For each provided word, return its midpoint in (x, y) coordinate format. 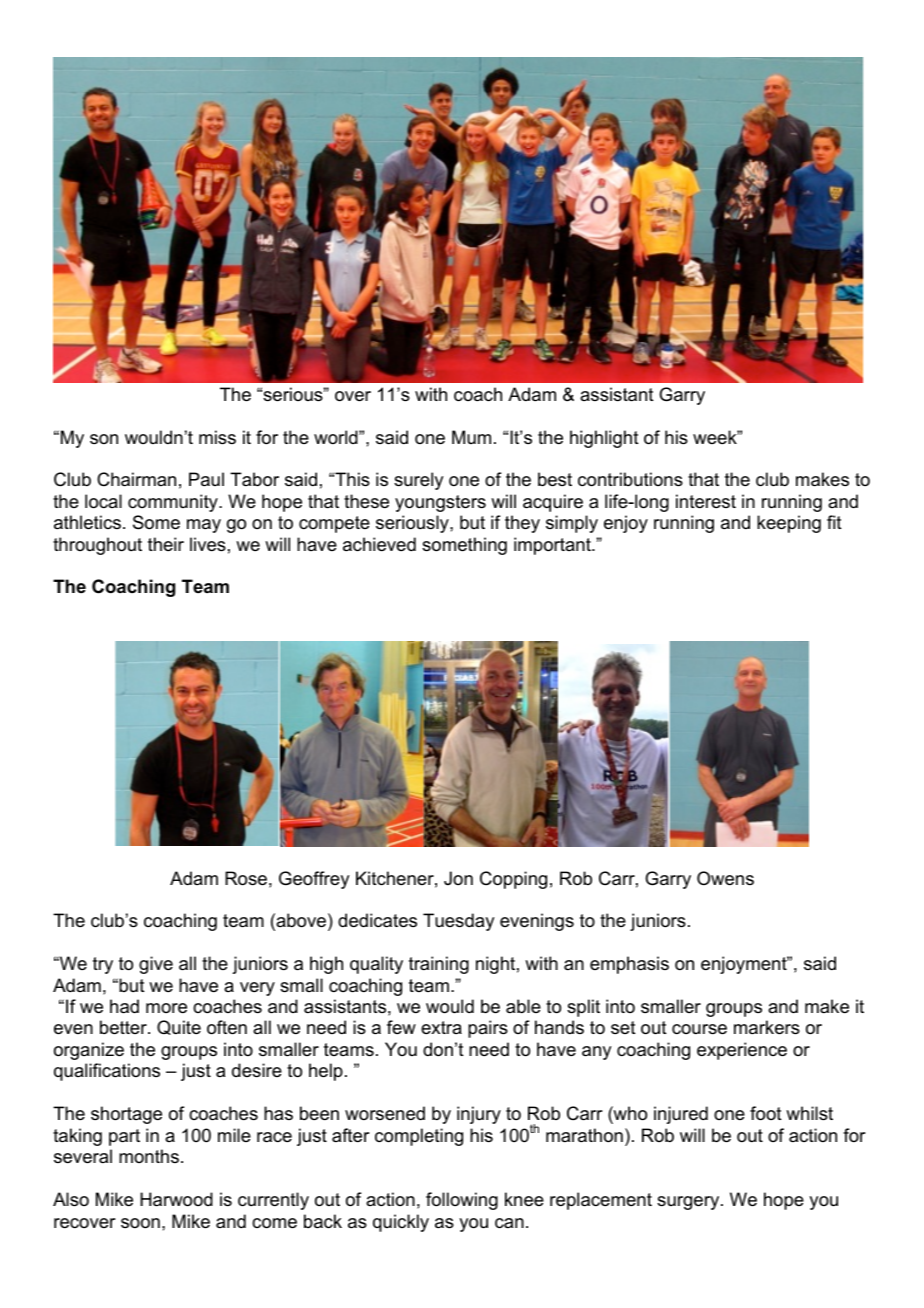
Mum (471, 437)
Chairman (136, 479)
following (462, 1201)
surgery (689, 1203)
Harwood (176, 1199)
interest (706, 501)
